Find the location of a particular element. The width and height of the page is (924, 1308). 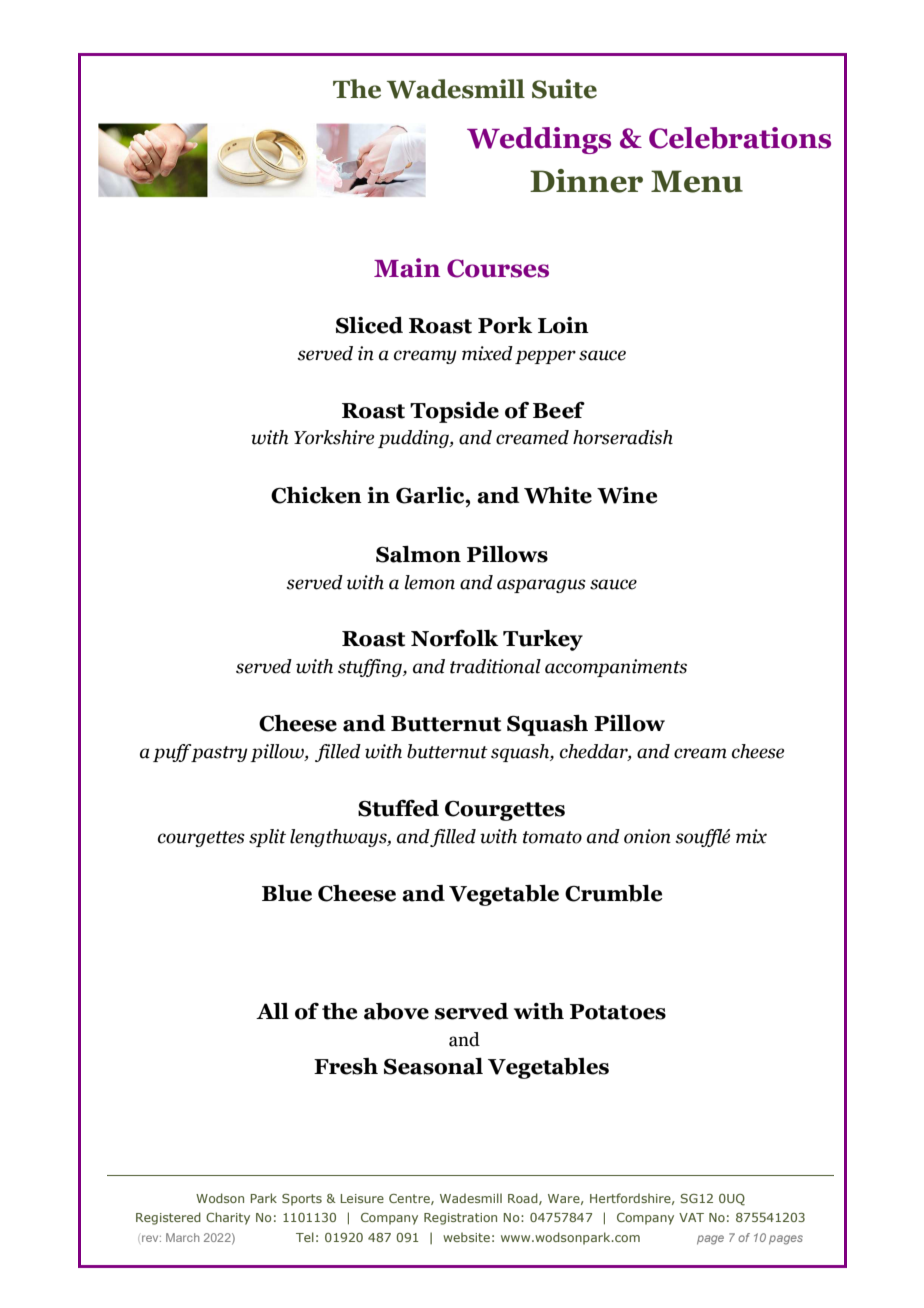

pastry is located at coordinates (218, 753).
